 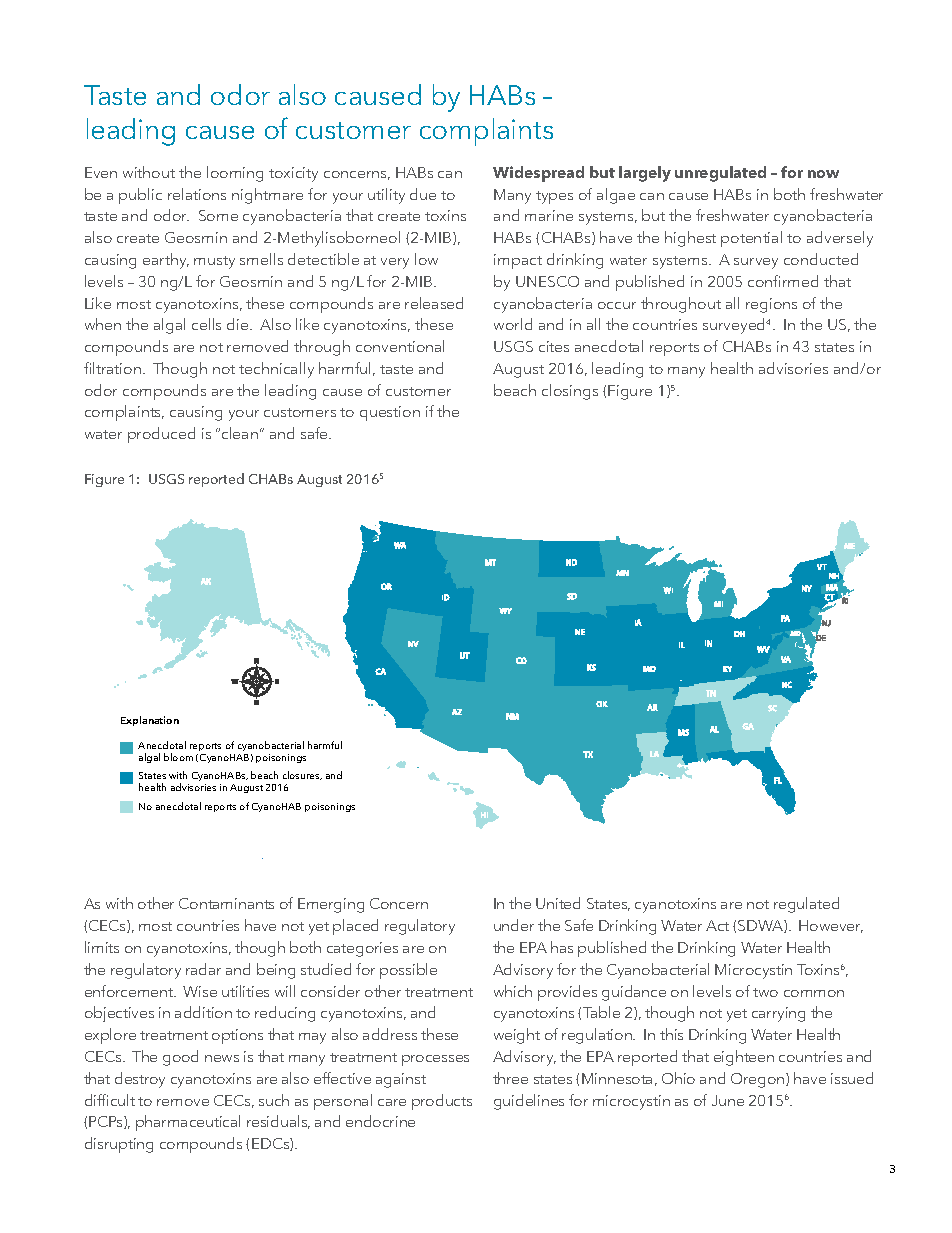 What do you see at coordinates (150, 721) in the screenshot?
I see `Explanation` at bounding box center [150, 721].
